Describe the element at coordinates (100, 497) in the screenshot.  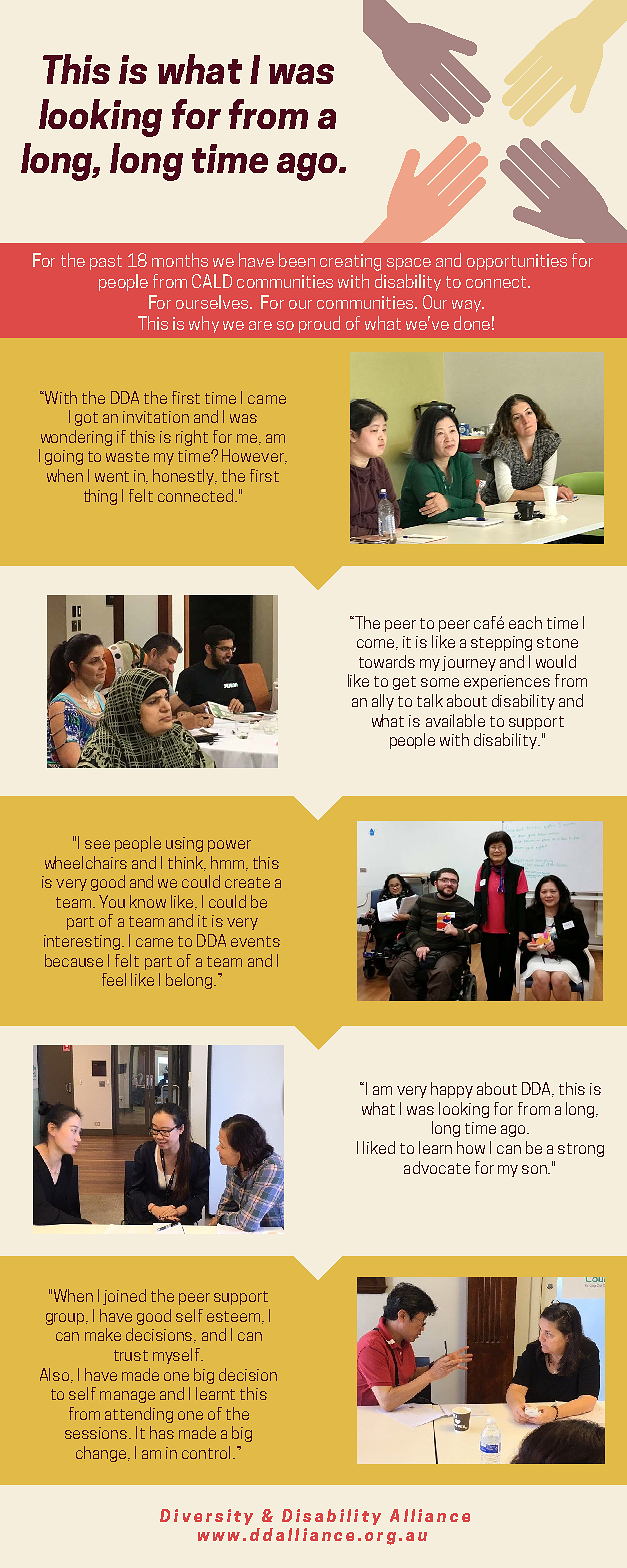
I see `thing` at that location.
